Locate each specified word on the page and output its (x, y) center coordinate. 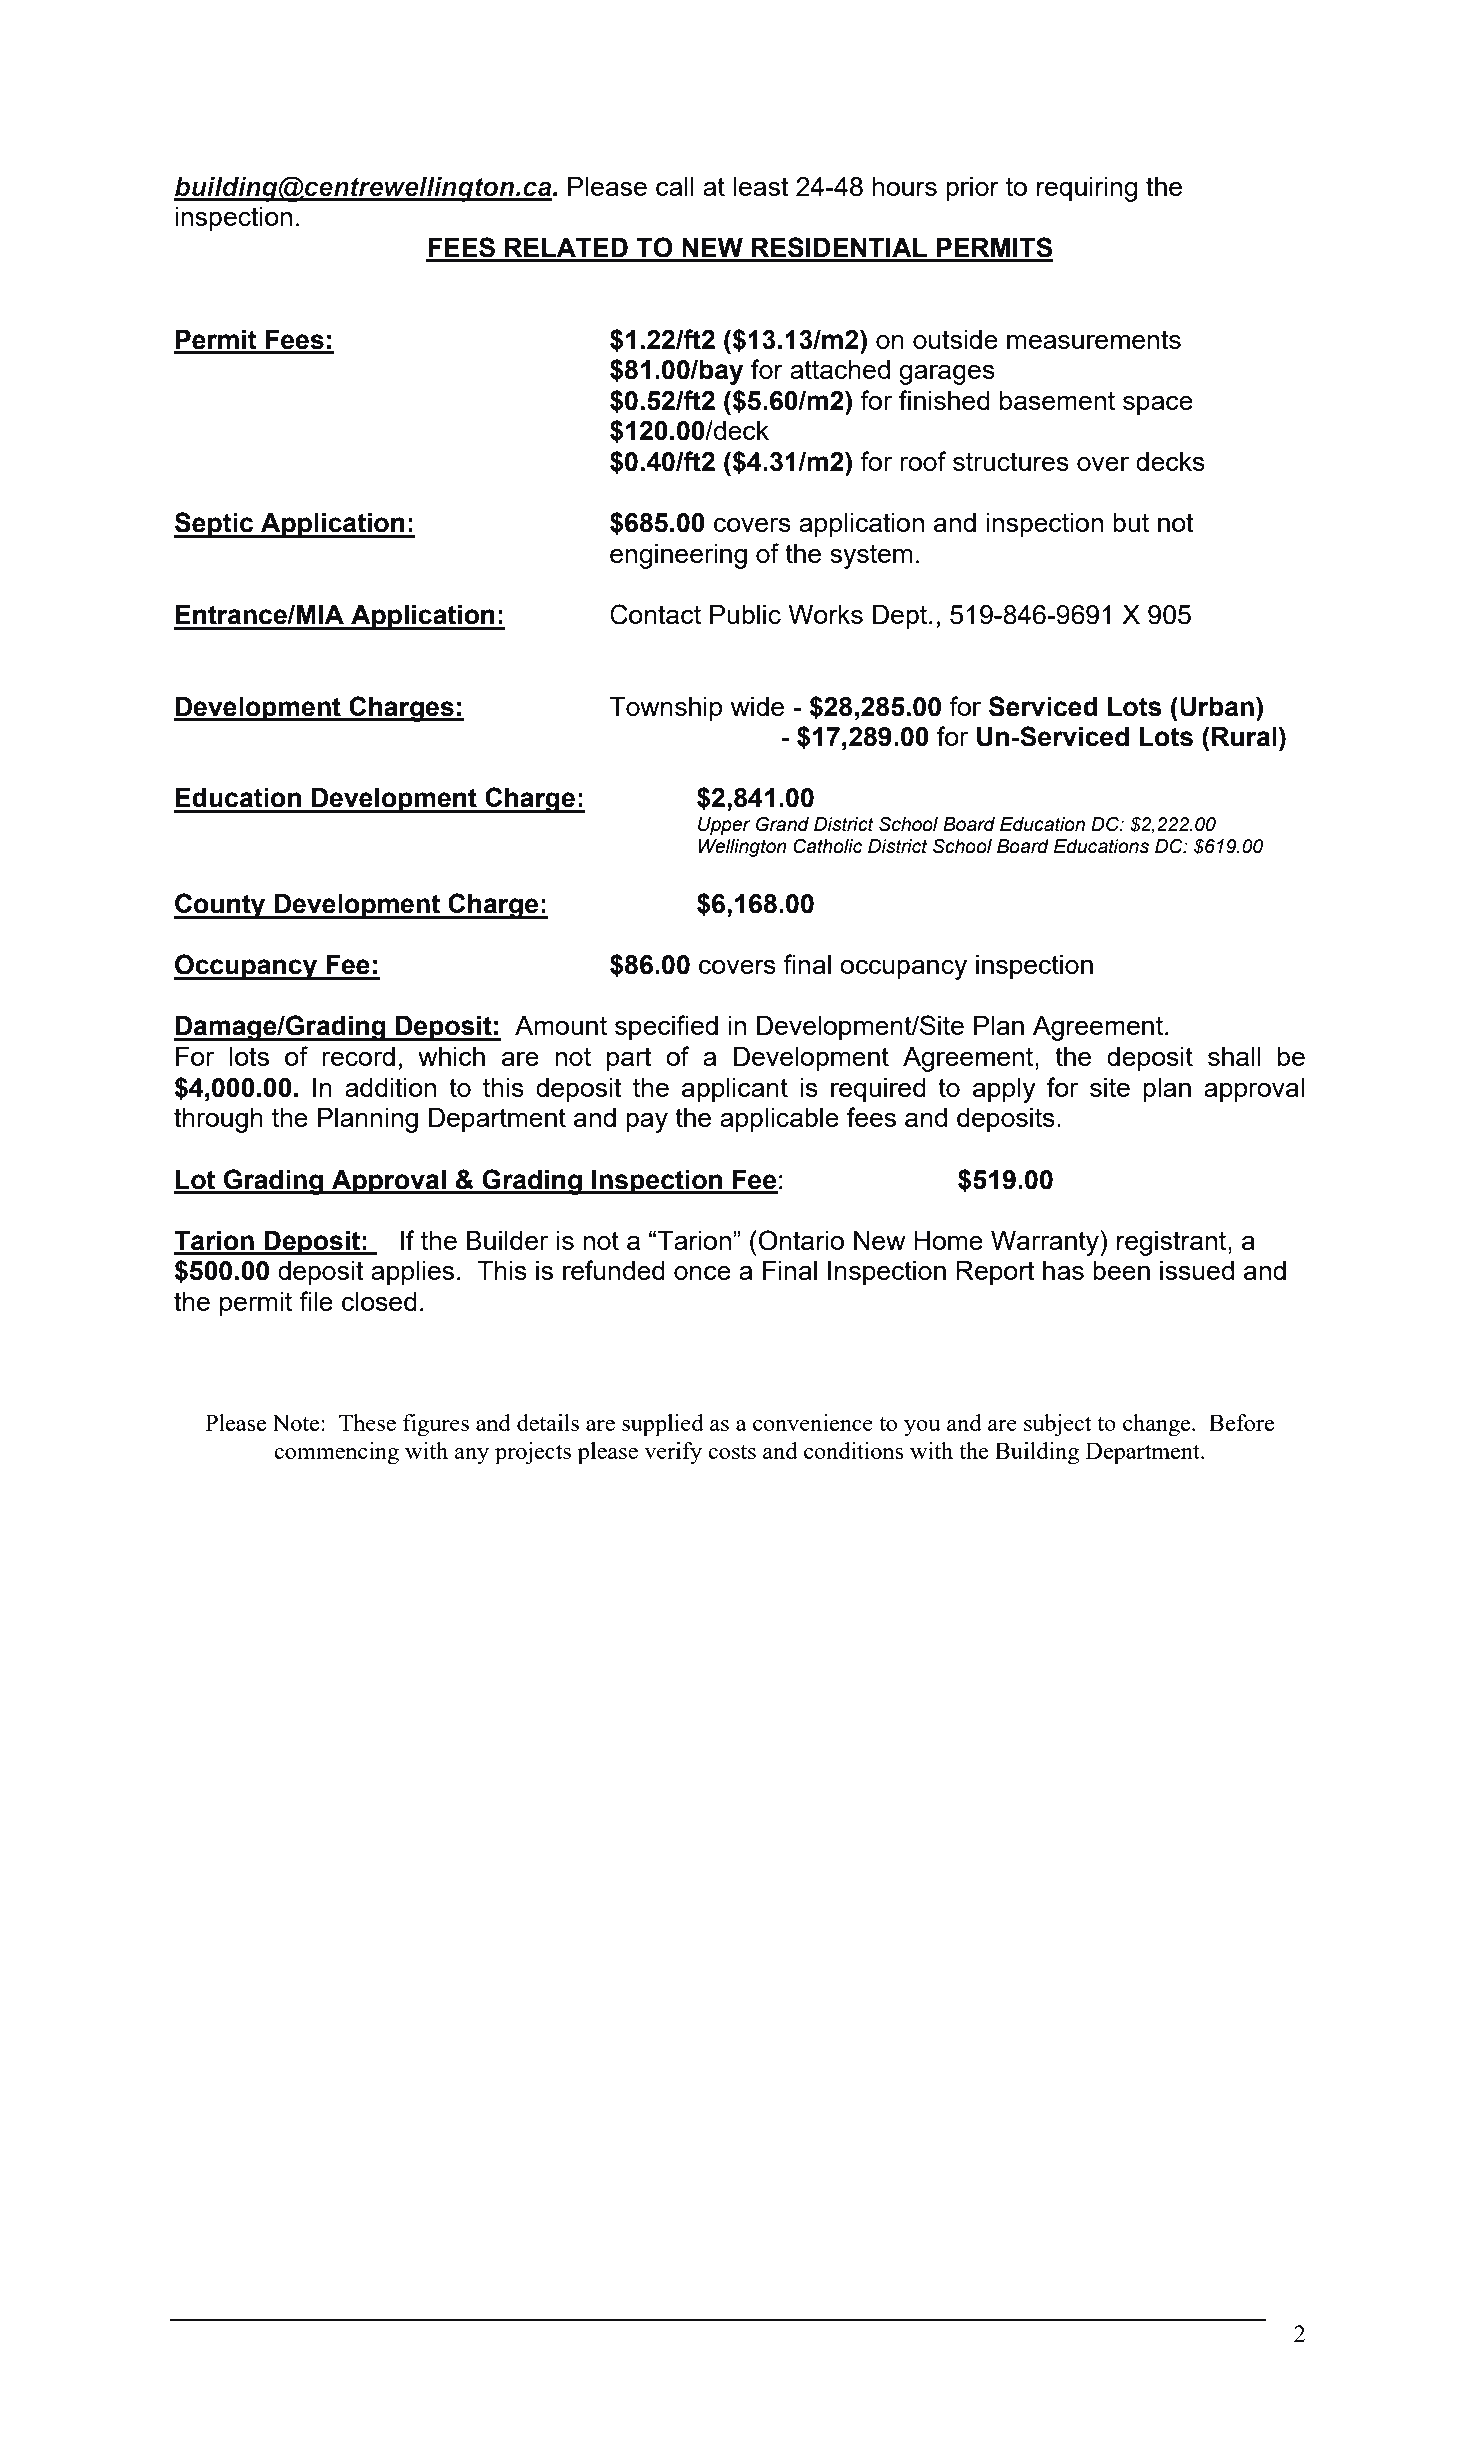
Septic (215, 525)
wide (757, 706)
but (1131, 522)
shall (1234, 1056)
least (761, 186)
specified (666, 1028)
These (367, 1422)
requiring (1087, 189)
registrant (1173, 1243)
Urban (1217, 707)
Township (666, 709)
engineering (678, 556)
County (221, 906)
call (675, 186)
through (218, 1120)
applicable (779, 1120)
